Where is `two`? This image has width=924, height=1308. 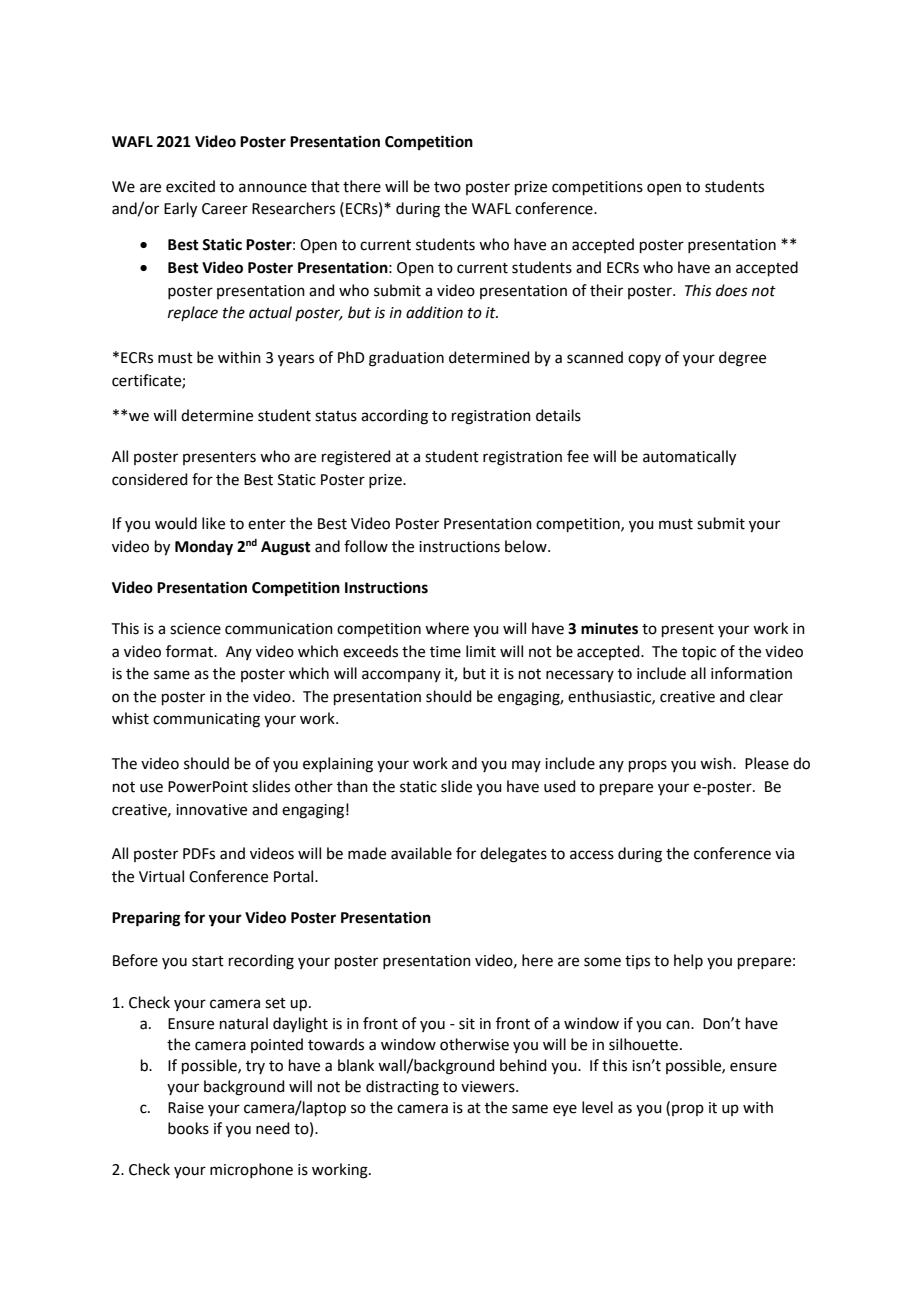
two is located at coordinates (447, 187).
